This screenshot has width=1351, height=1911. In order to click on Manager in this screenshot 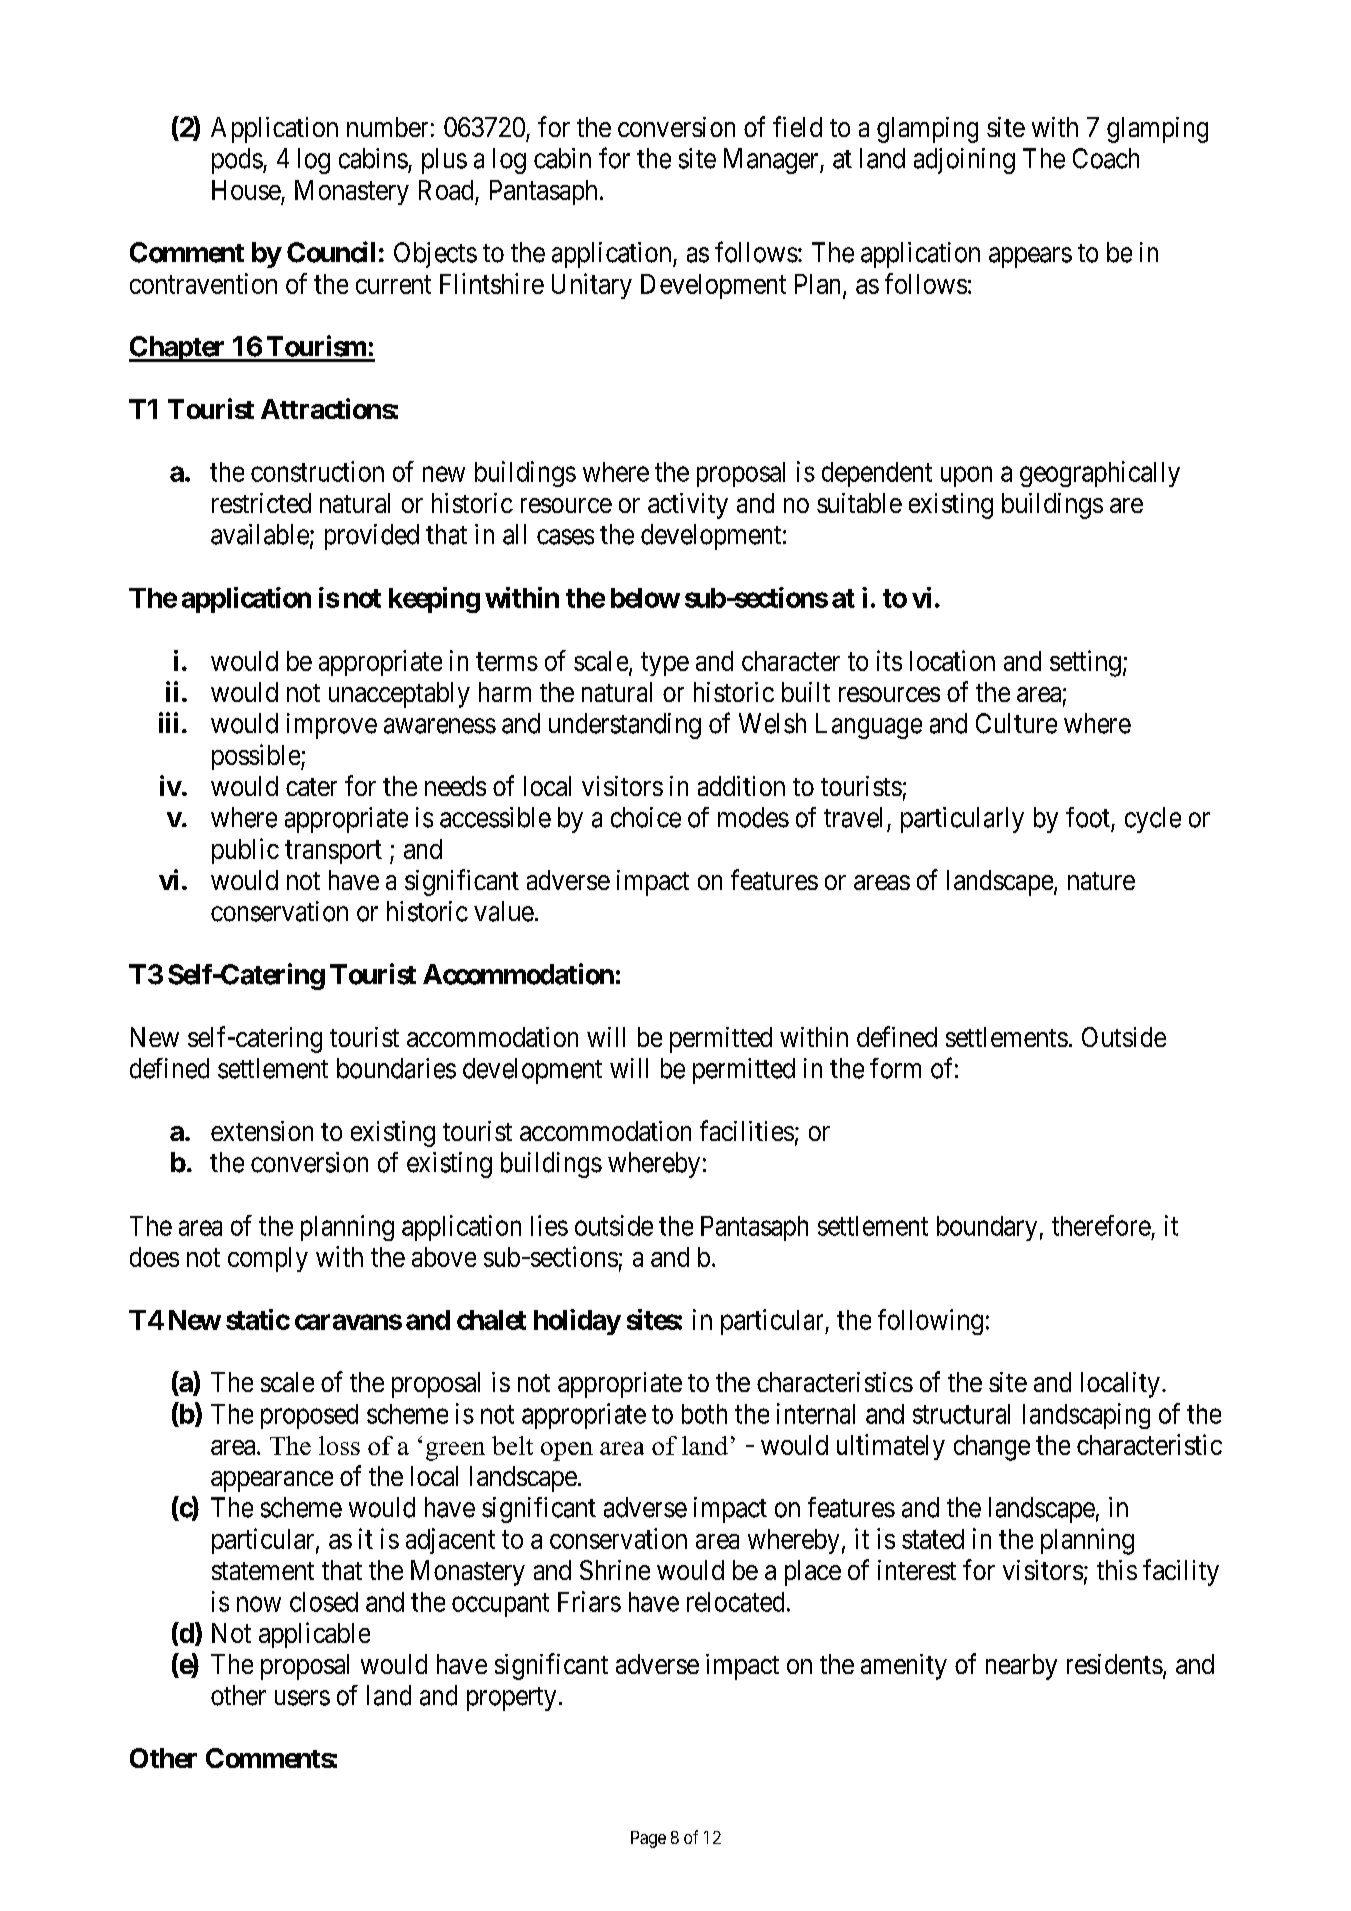, I will do `click(772, 161)`.
